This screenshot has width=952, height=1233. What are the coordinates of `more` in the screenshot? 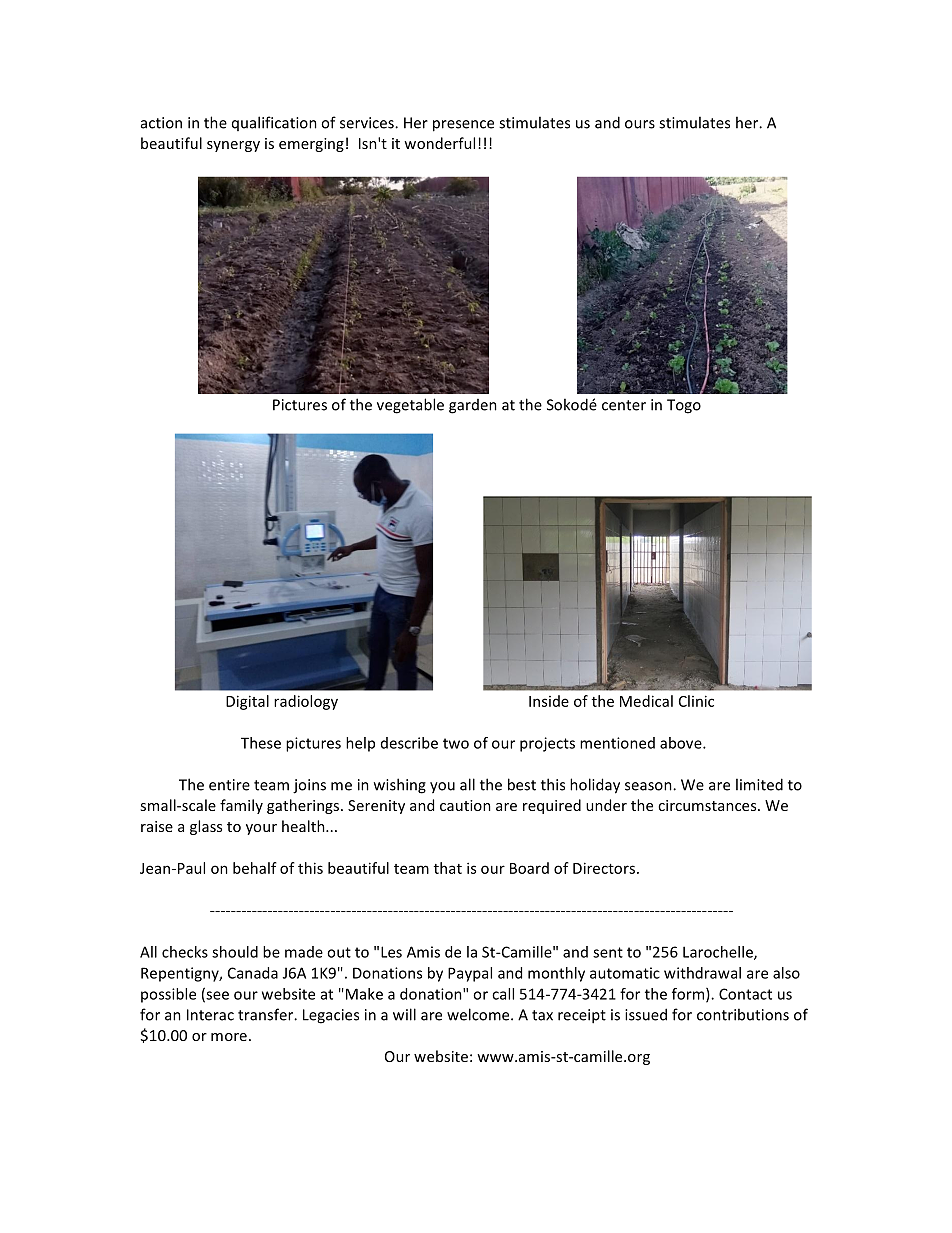 It's located at (229, 1037).
